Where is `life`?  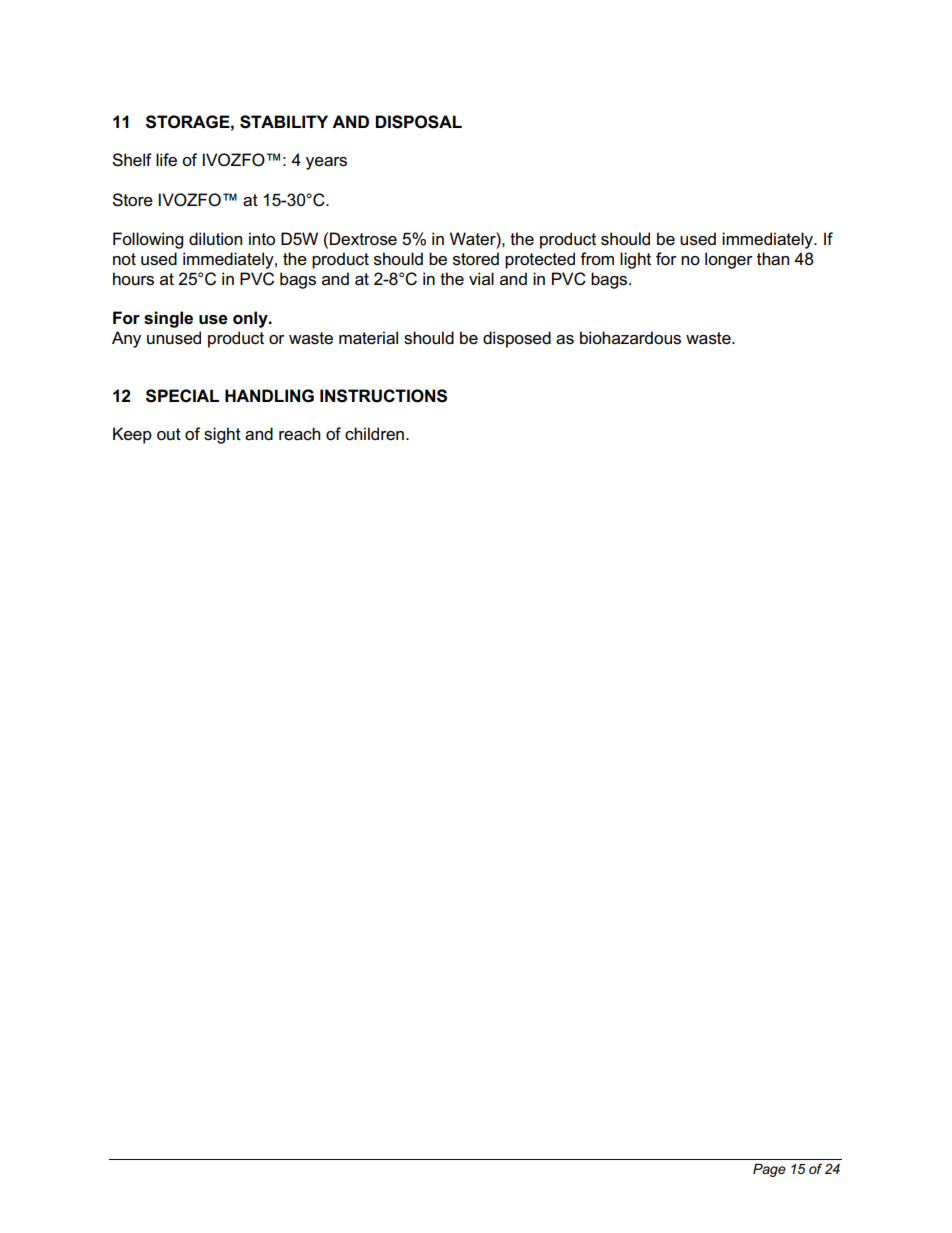 life is located at coordinates (166, 160).
